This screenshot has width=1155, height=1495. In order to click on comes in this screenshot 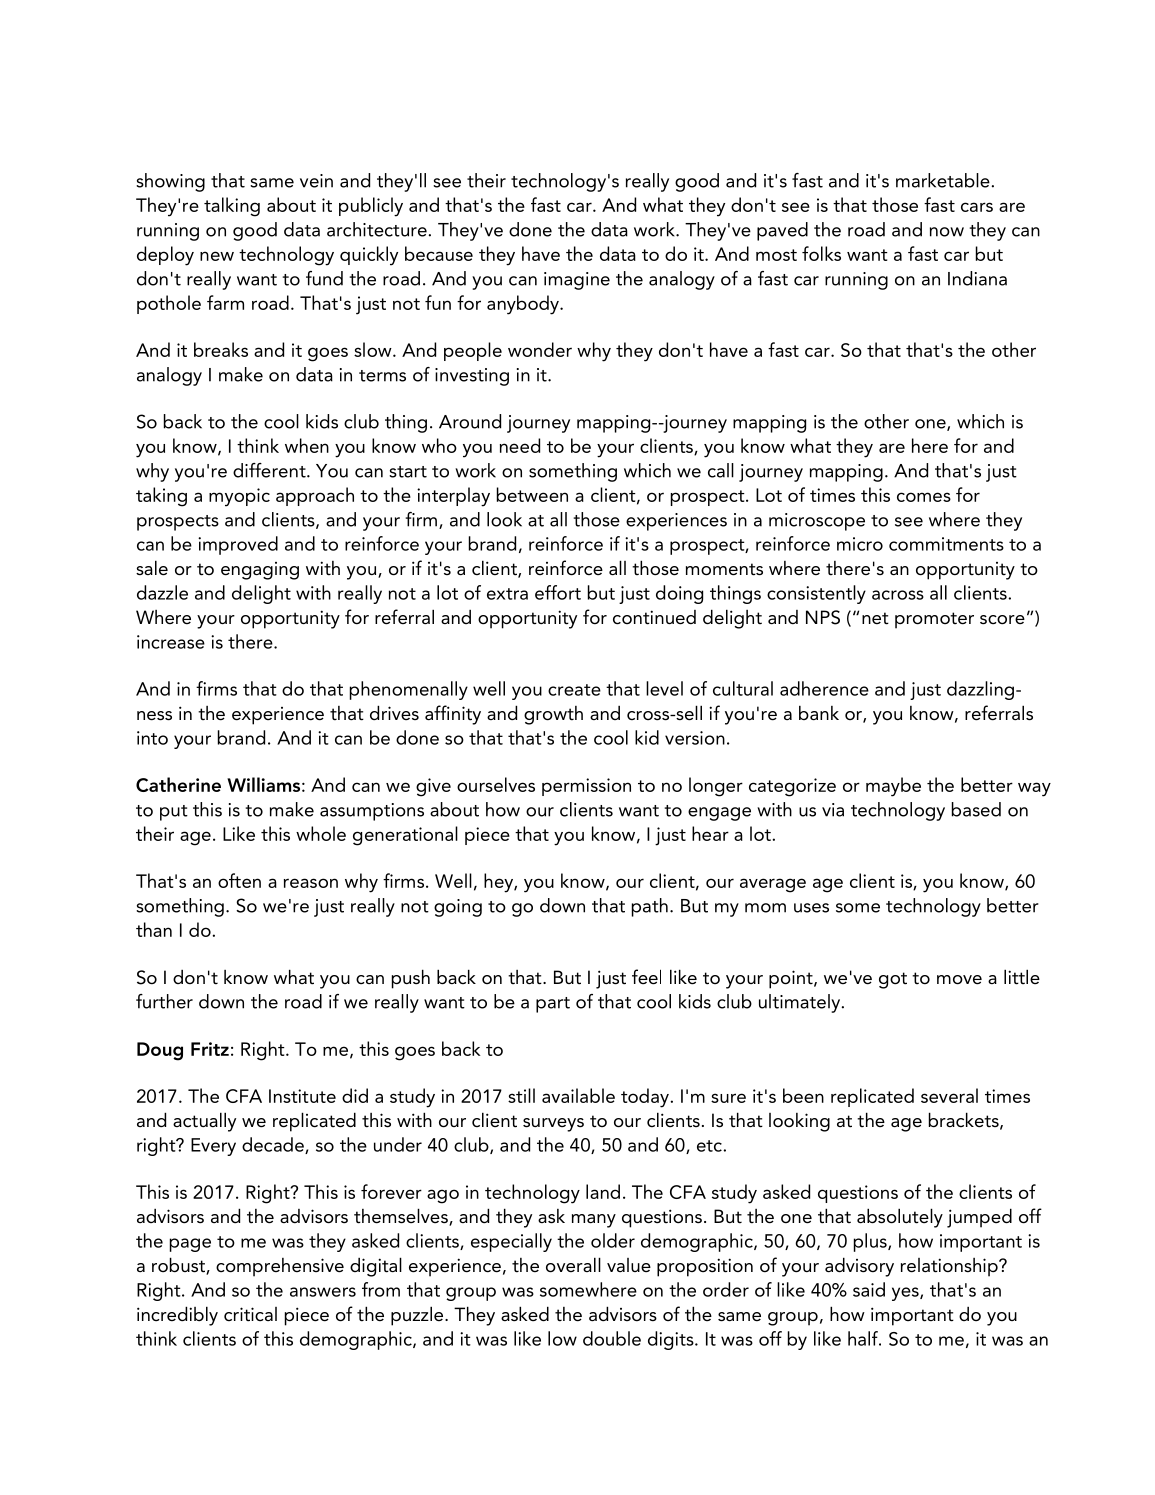, I will do `click(924, 497)`.
